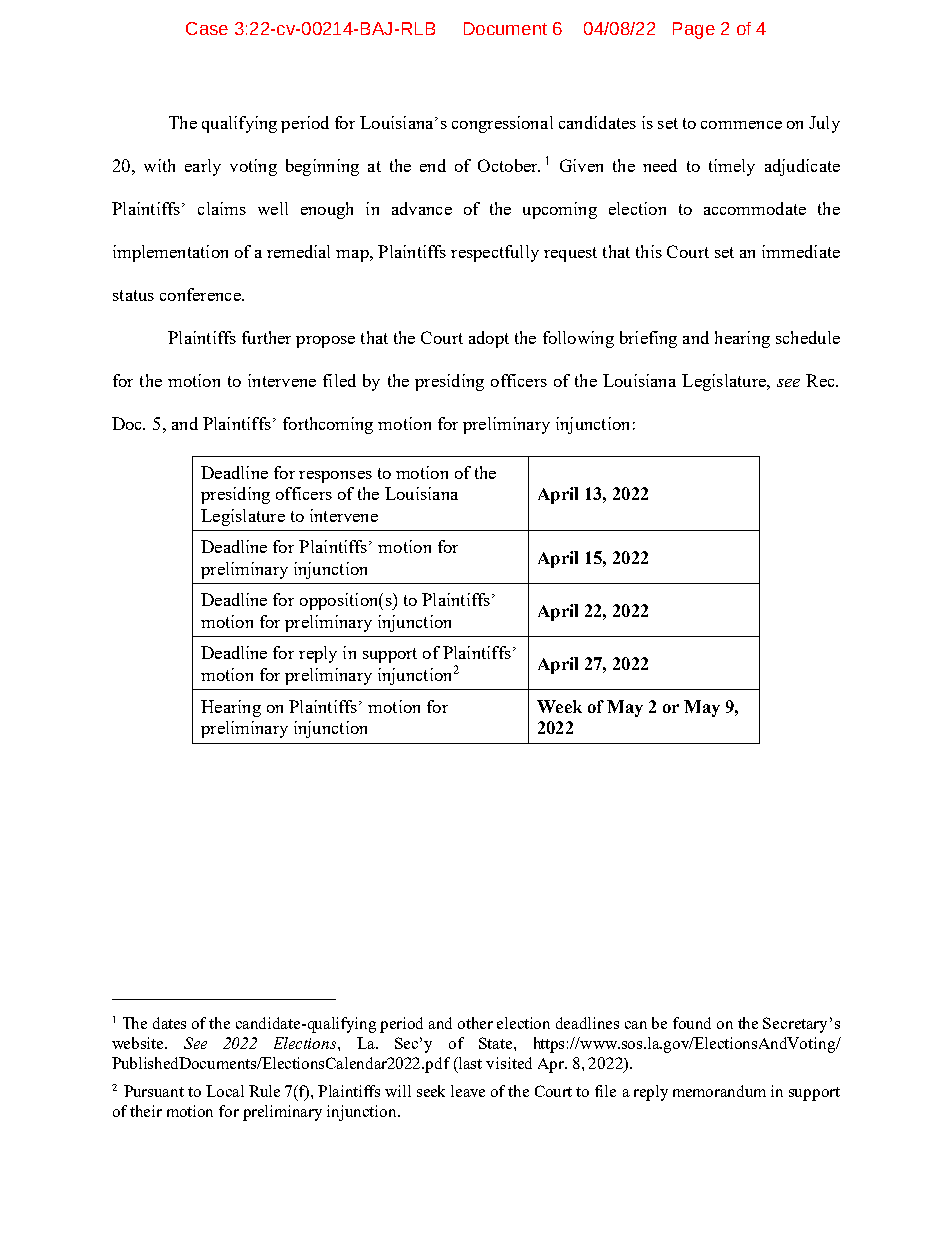  What do you see at coordinates (225, 1091) in the page?
I see `Local` at bounding box center [225, 1091].
